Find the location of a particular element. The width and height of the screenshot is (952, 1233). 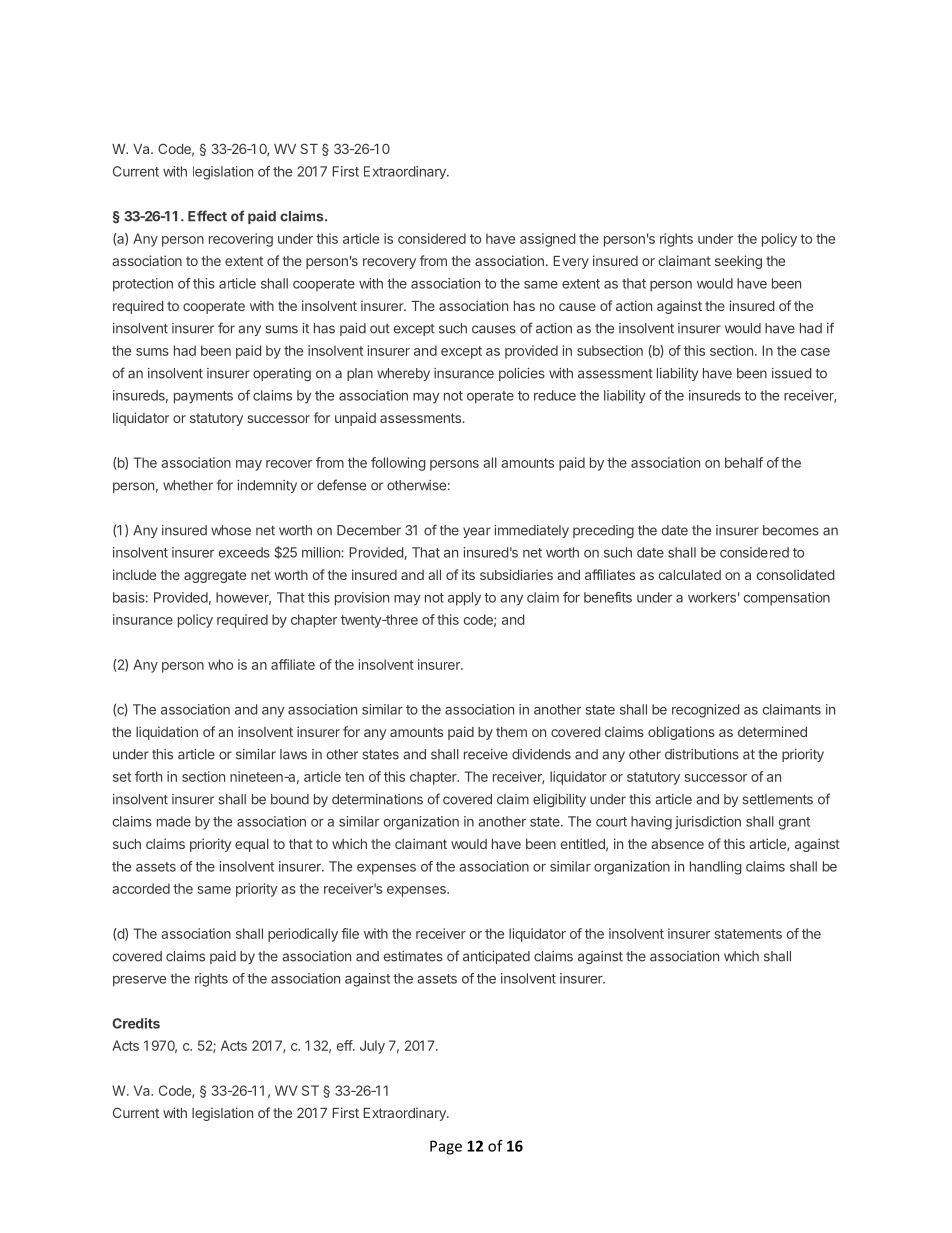

Effect is located at coordinates (207, 216).
